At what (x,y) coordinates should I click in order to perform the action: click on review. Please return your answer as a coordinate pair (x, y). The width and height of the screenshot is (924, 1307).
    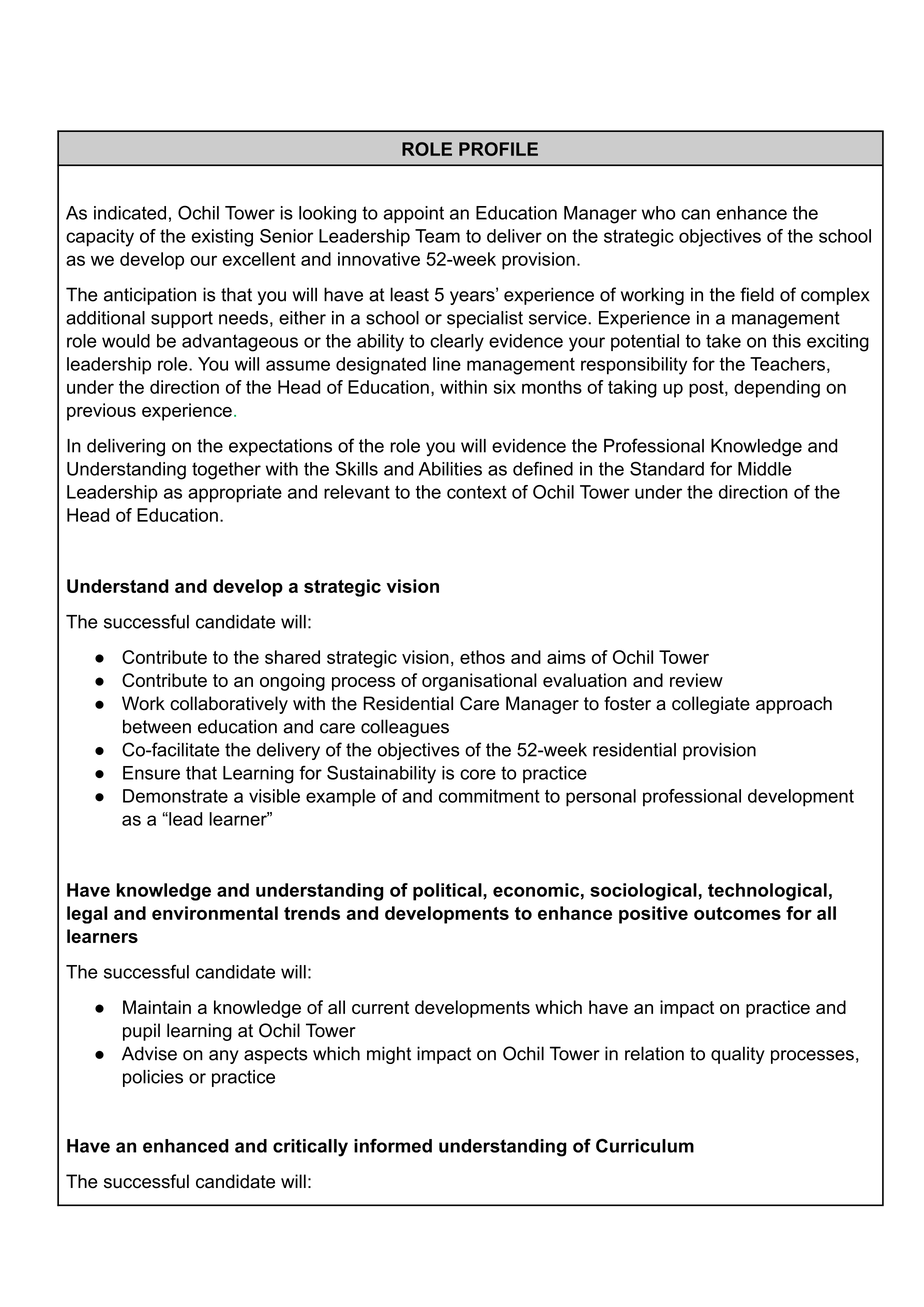
    Looking at the image, I should click on (696, 680).
